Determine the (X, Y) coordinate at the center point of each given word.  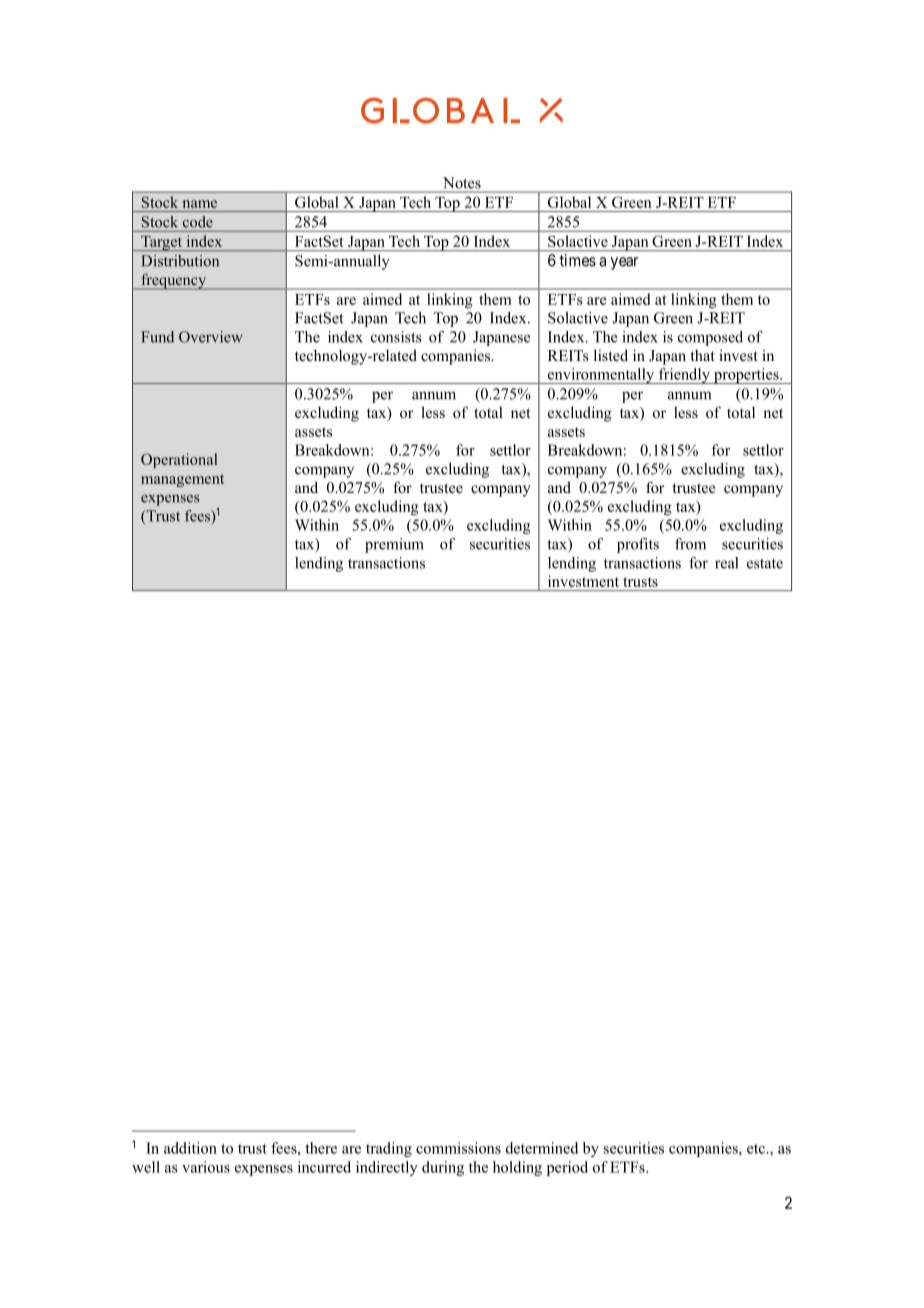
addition (190, 1148)
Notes (462, 183)
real (726, 563)
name (200, 204)
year (624, 263)
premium (394, 545)
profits (638, 545)
